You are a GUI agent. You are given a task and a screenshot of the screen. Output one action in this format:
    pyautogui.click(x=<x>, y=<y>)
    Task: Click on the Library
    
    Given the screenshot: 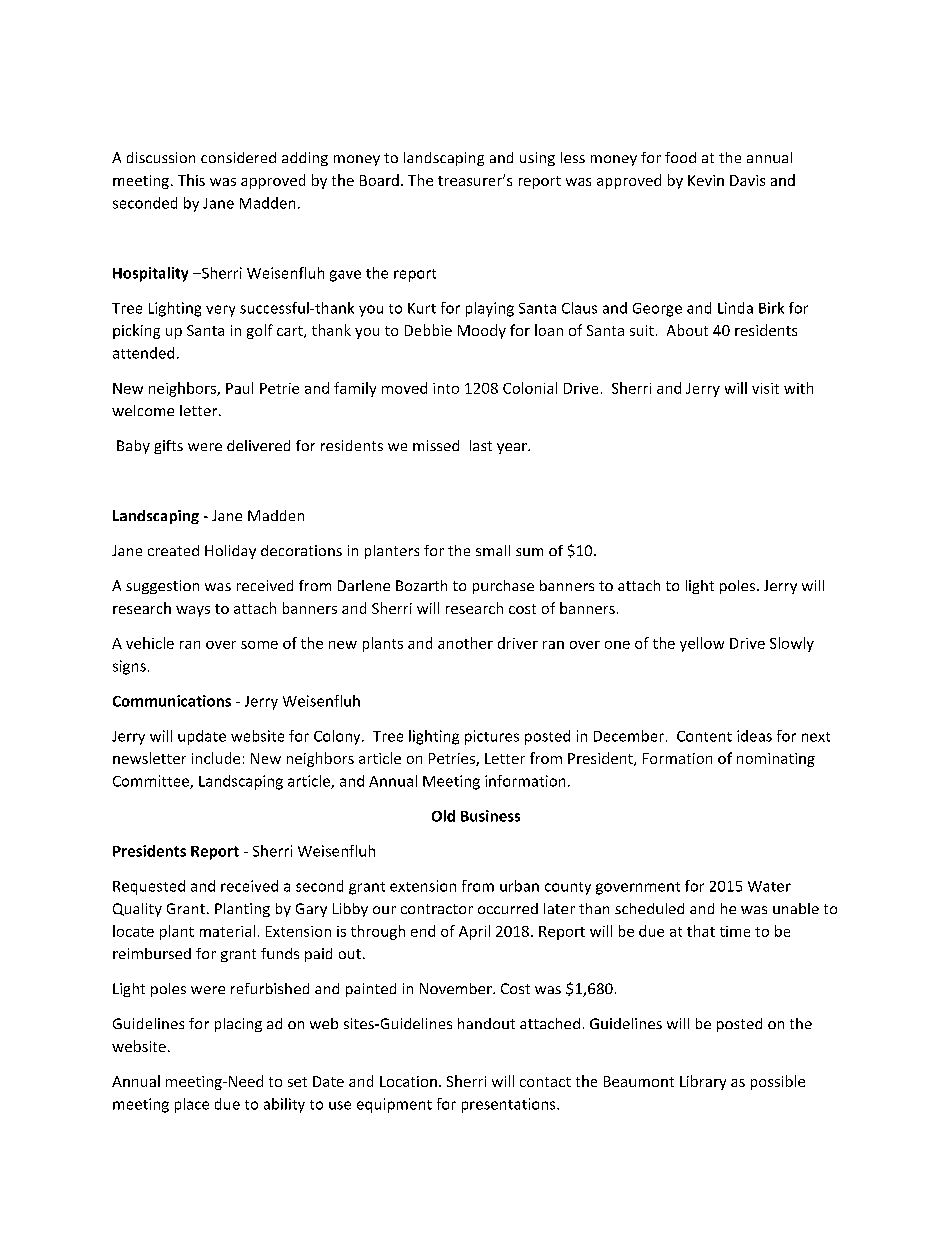 What is the action you would take?
    pyautogui.click(x=703, y=1082)
